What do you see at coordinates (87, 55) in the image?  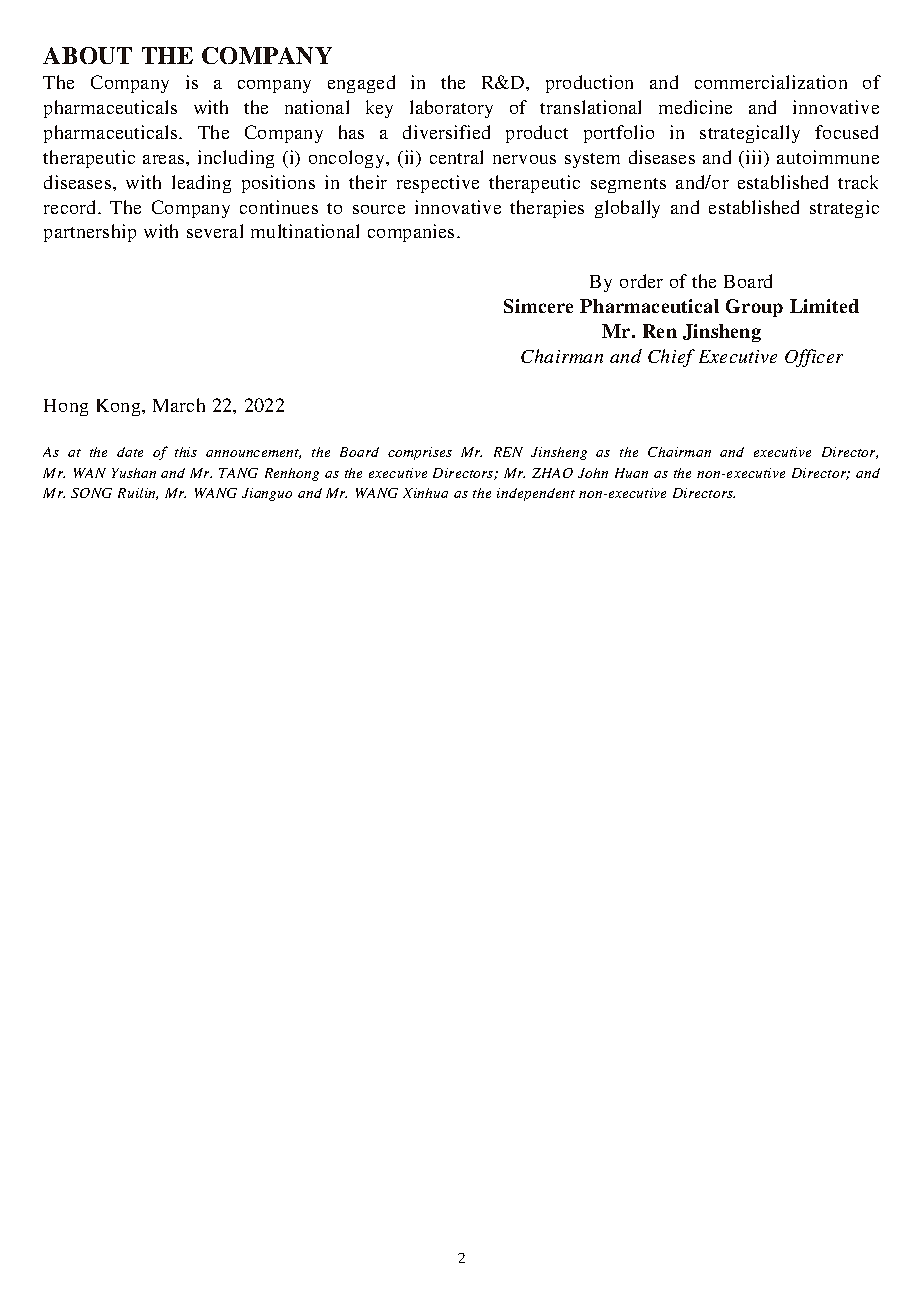 I see `ABOUT` at bounding box center [87, 55].
